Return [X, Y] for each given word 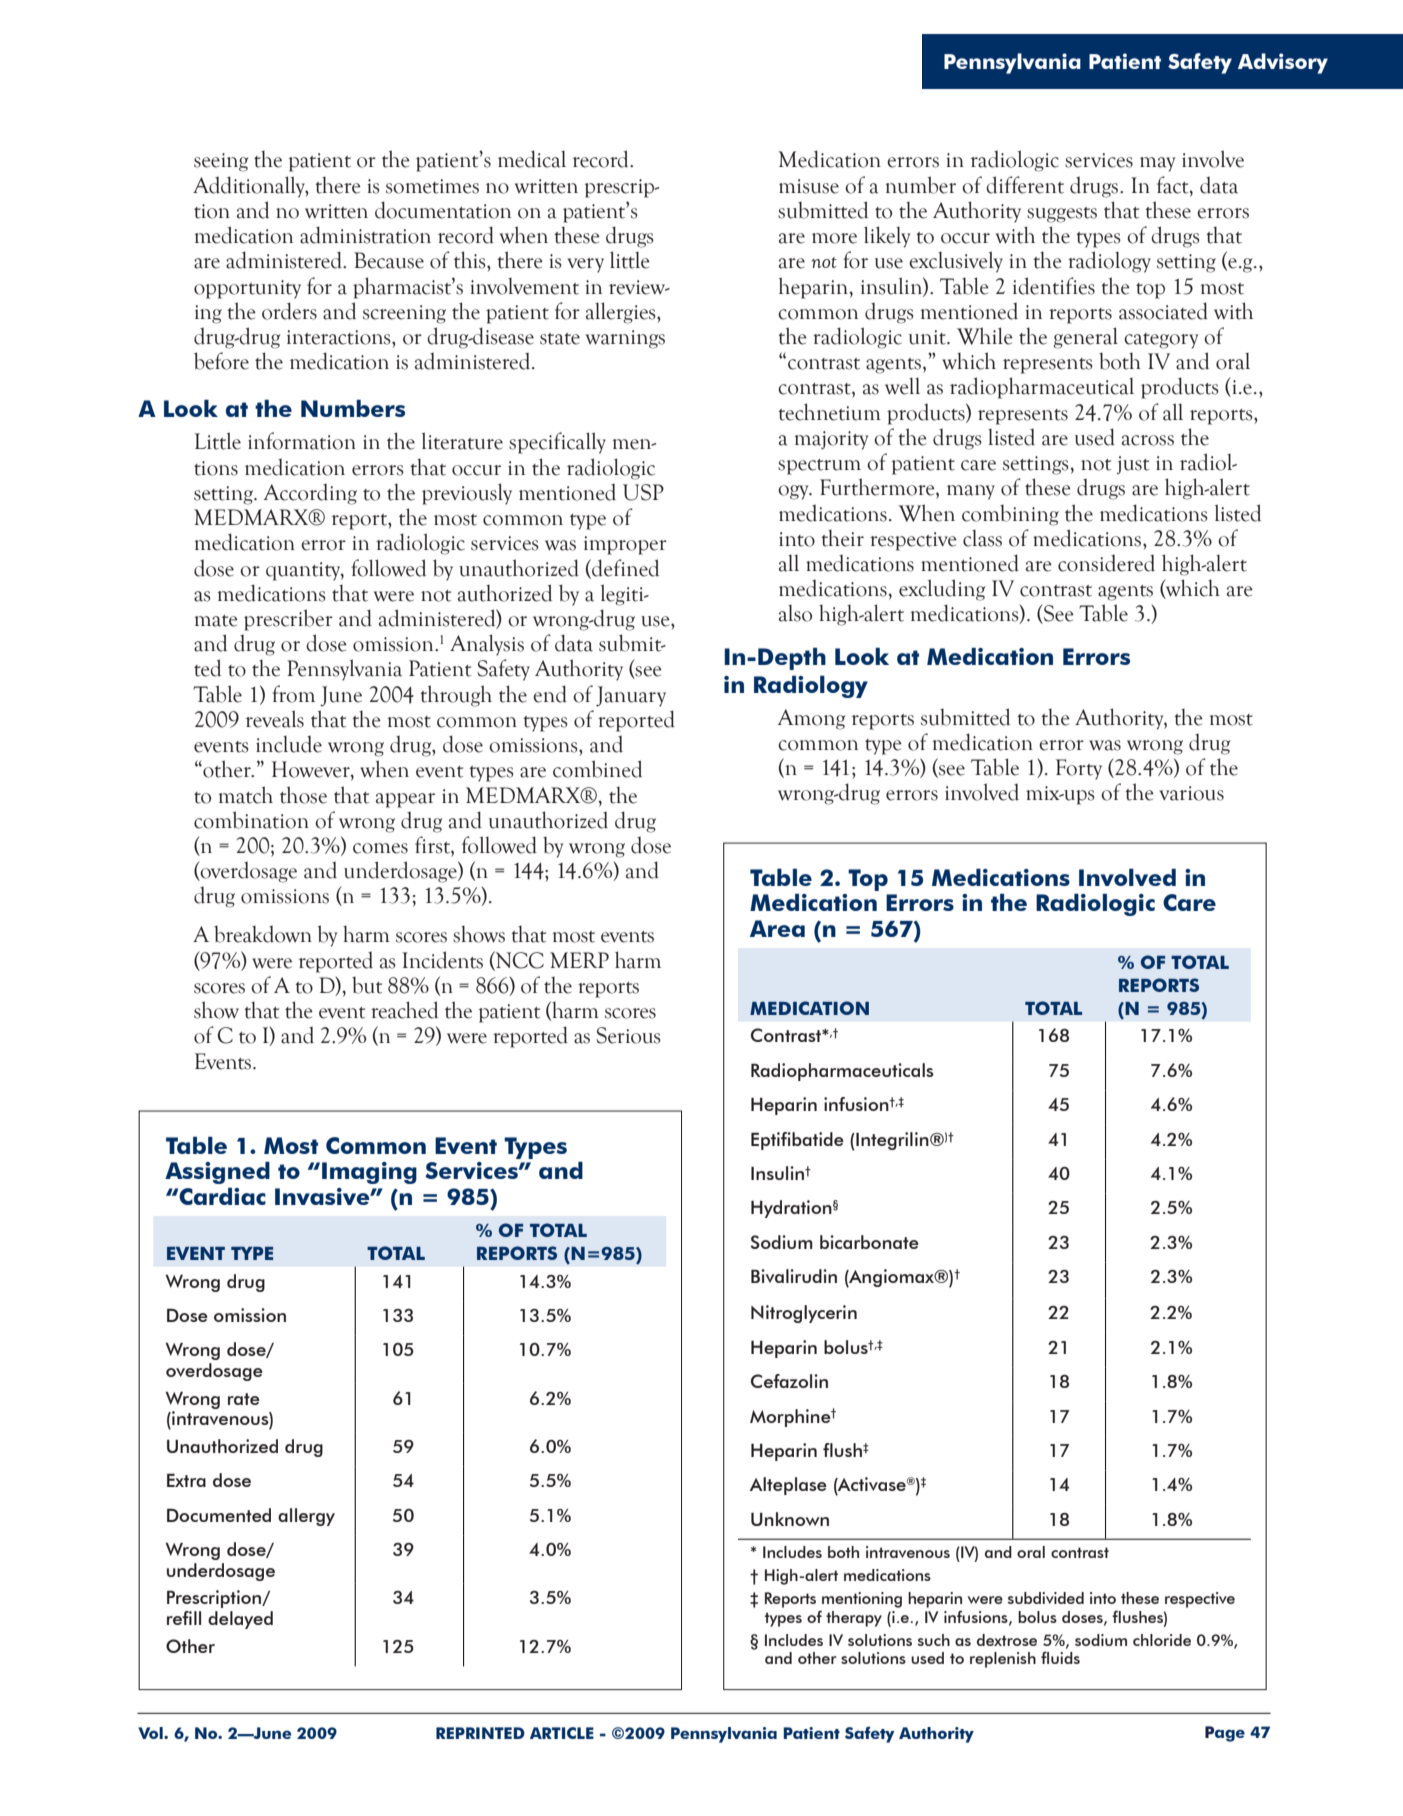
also [795, 613]
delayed [240, 1620]
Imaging [369, 1173]
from [293, 694]
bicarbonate [869, 1242]
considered [1106, 563]
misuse [809, 186]
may [1157, 164]
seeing [221, 162]
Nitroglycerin [804, 1314]
